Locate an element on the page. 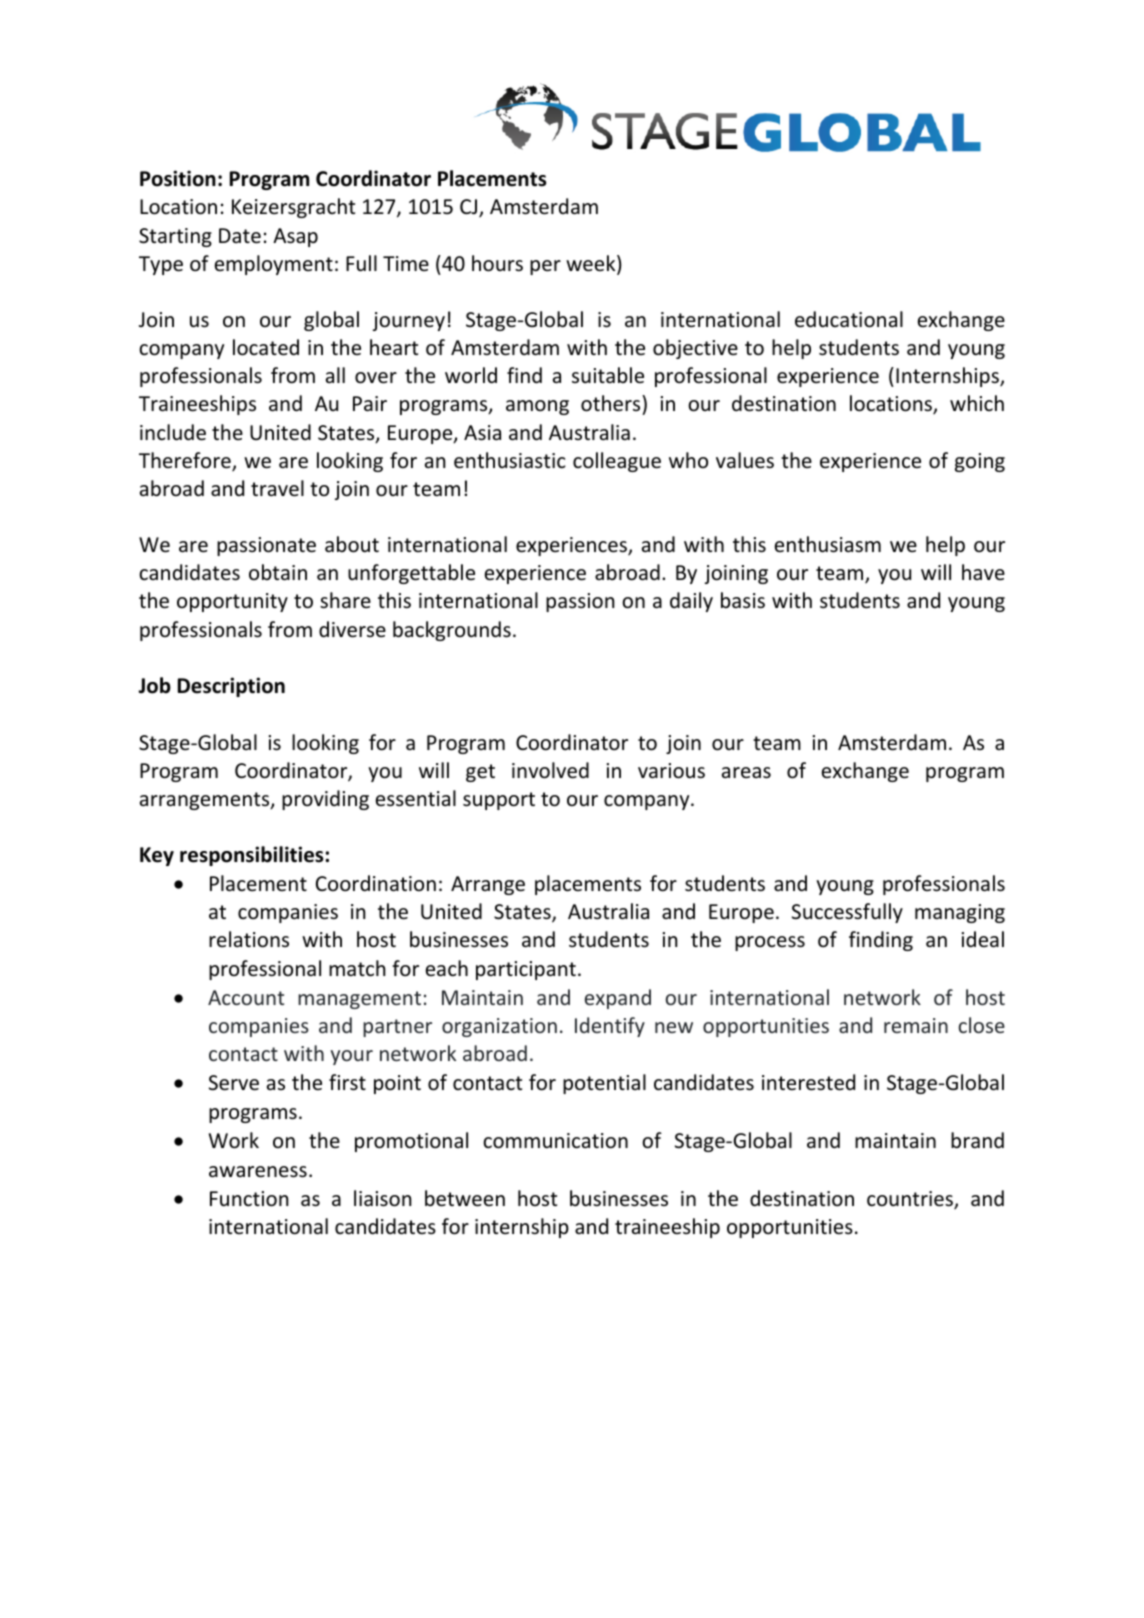 This page has height=1618, width=1144. educational is located at coordinates (849, 319).
